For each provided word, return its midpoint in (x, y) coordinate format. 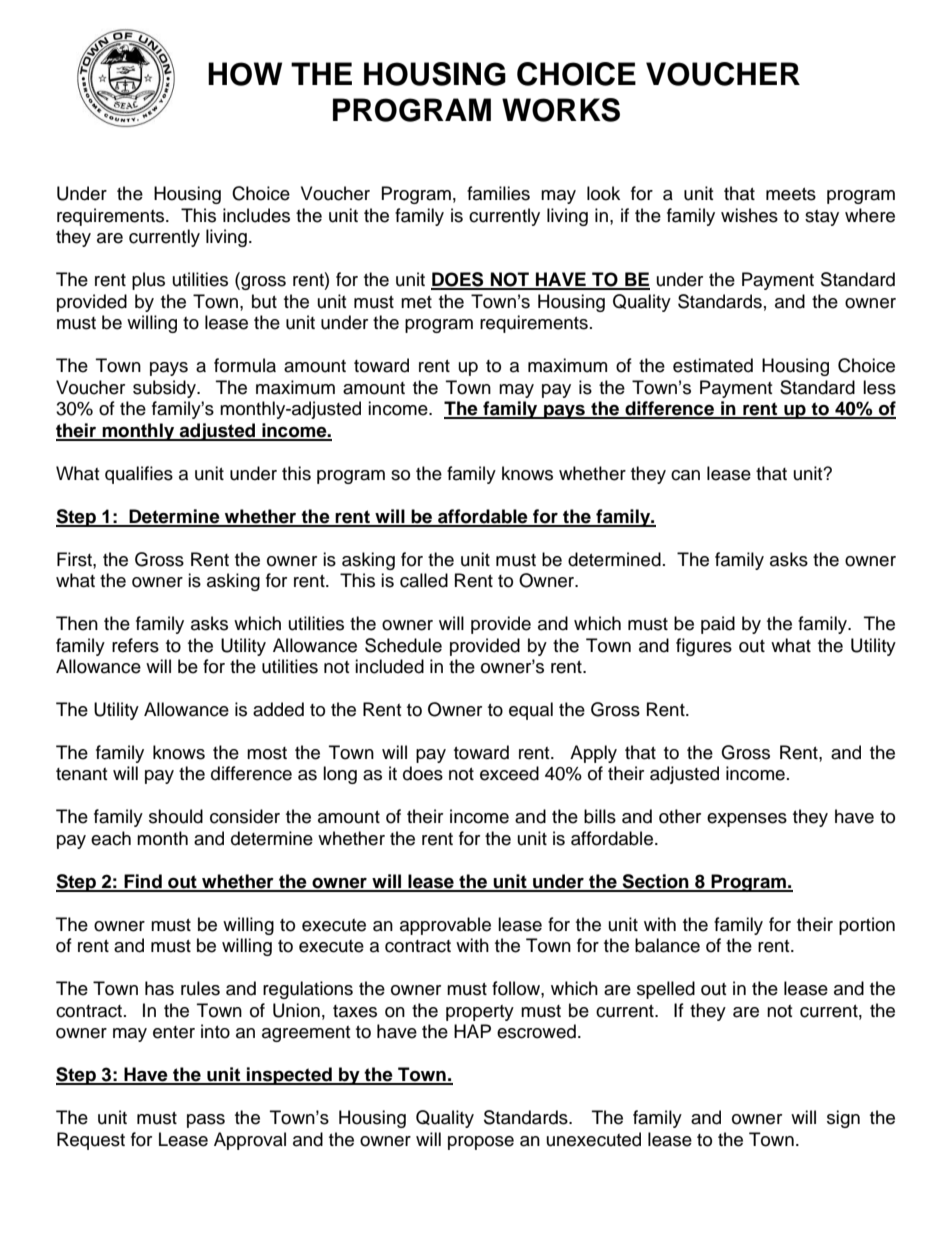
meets (791, 194)
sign (843, 1119)
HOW (245, 74)
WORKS (561, 110)
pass (206, 1121)
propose (481, 1143)
